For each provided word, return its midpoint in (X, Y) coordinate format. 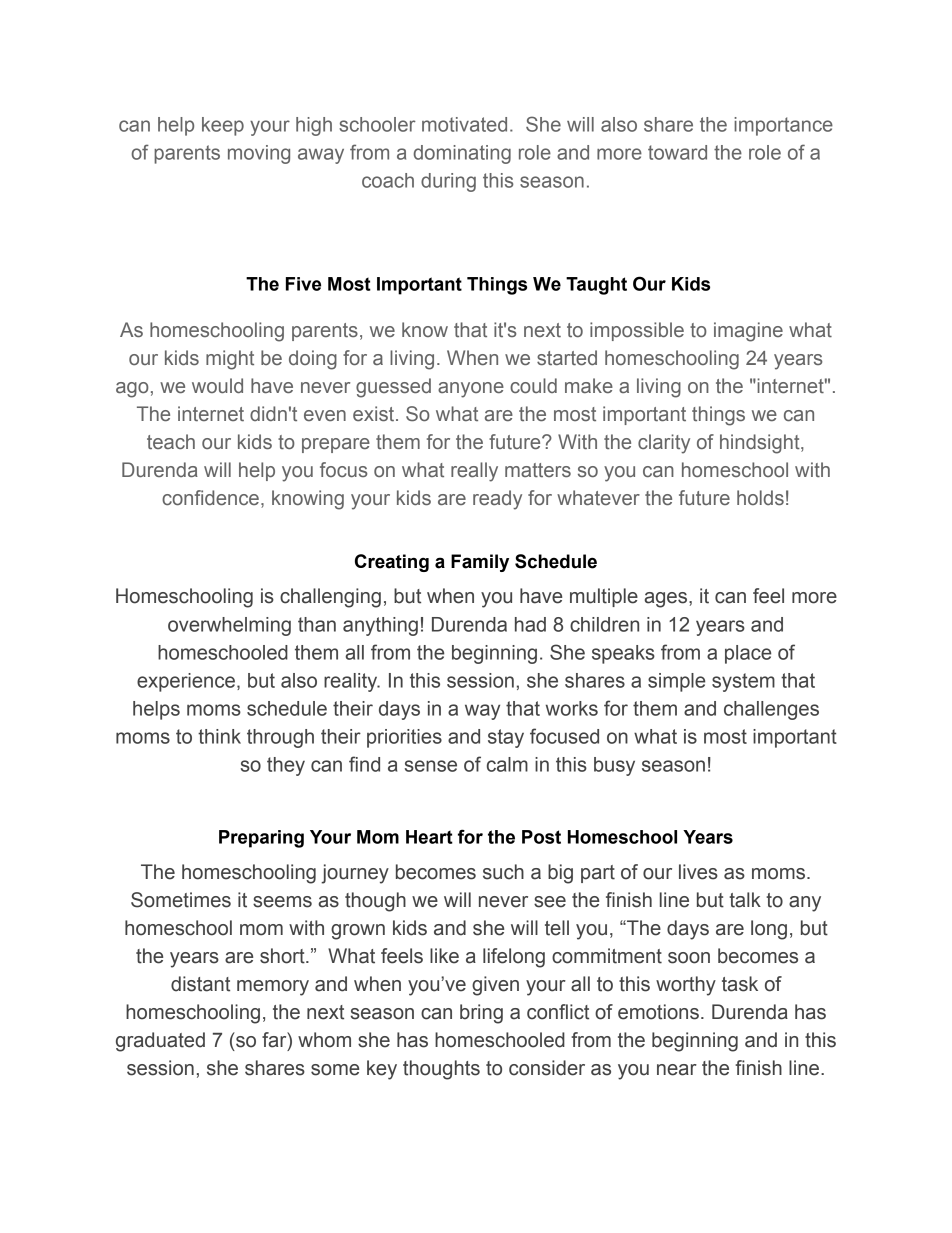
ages (667, 600)
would (217, 385)
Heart (429, 837)
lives (698, 872)
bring (481, 1014)
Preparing (261, 839)
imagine (748, 332)
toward (677, 152)
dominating (462, 154)
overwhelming (229, 626)
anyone (471, 390)
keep (223, 126)
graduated (160, 1042)
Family (480, 563)
